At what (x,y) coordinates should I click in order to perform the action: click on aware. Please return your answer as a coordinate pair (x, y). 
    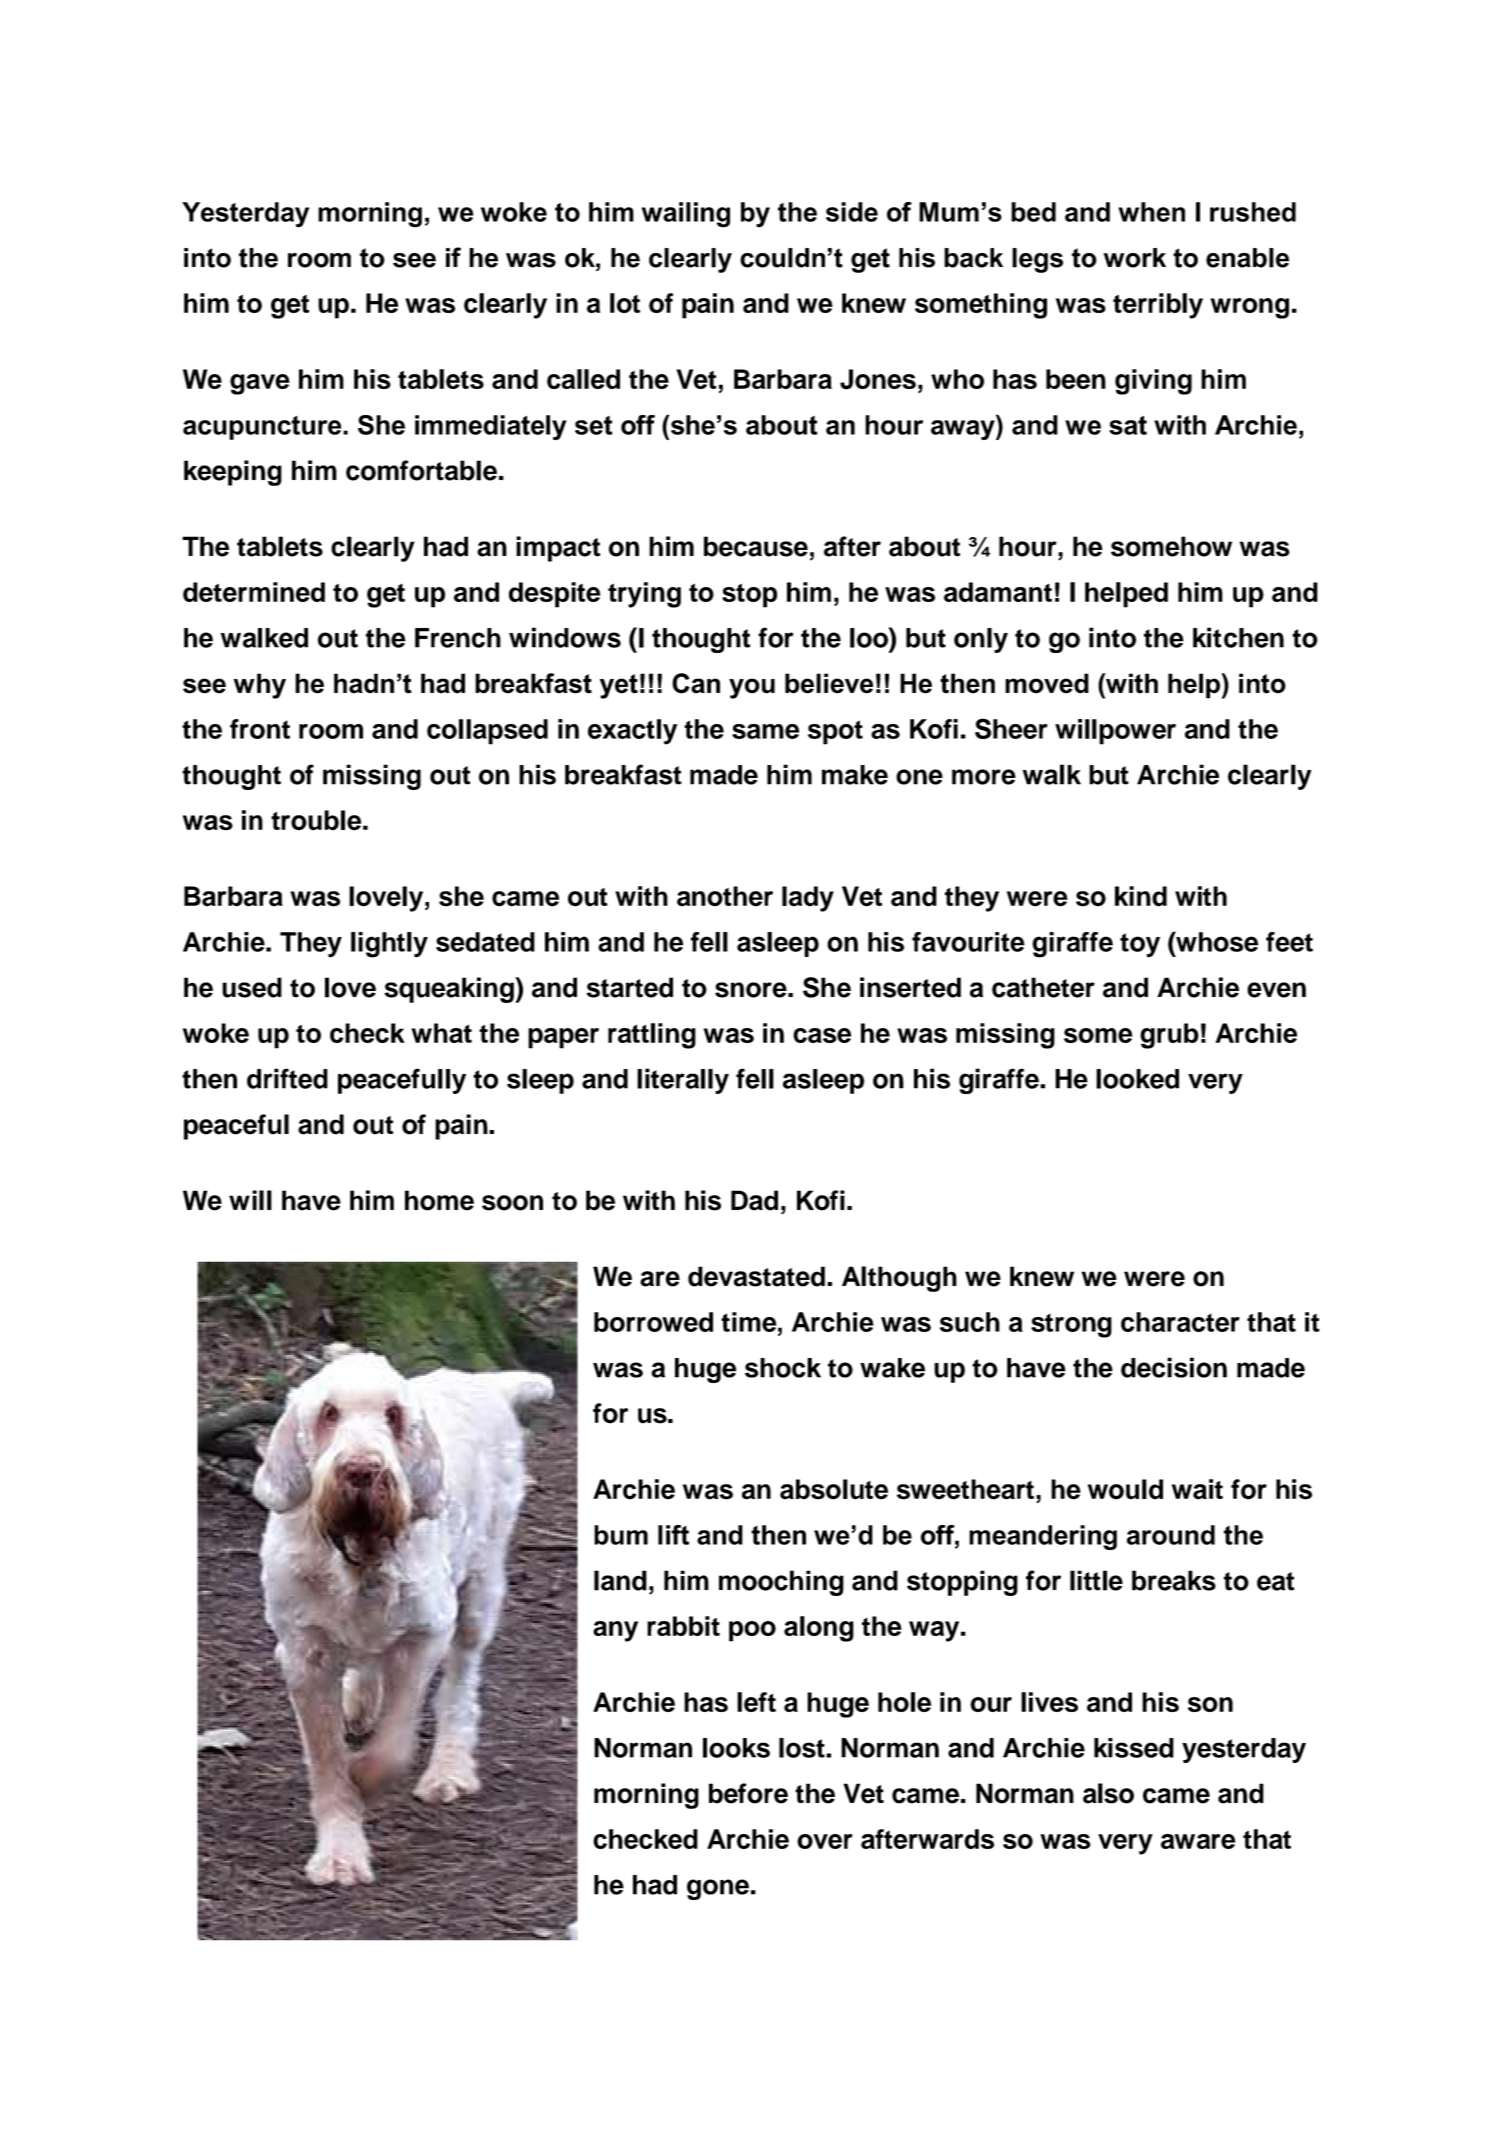
    Looking at the image, I should click on (1198, 1841).
